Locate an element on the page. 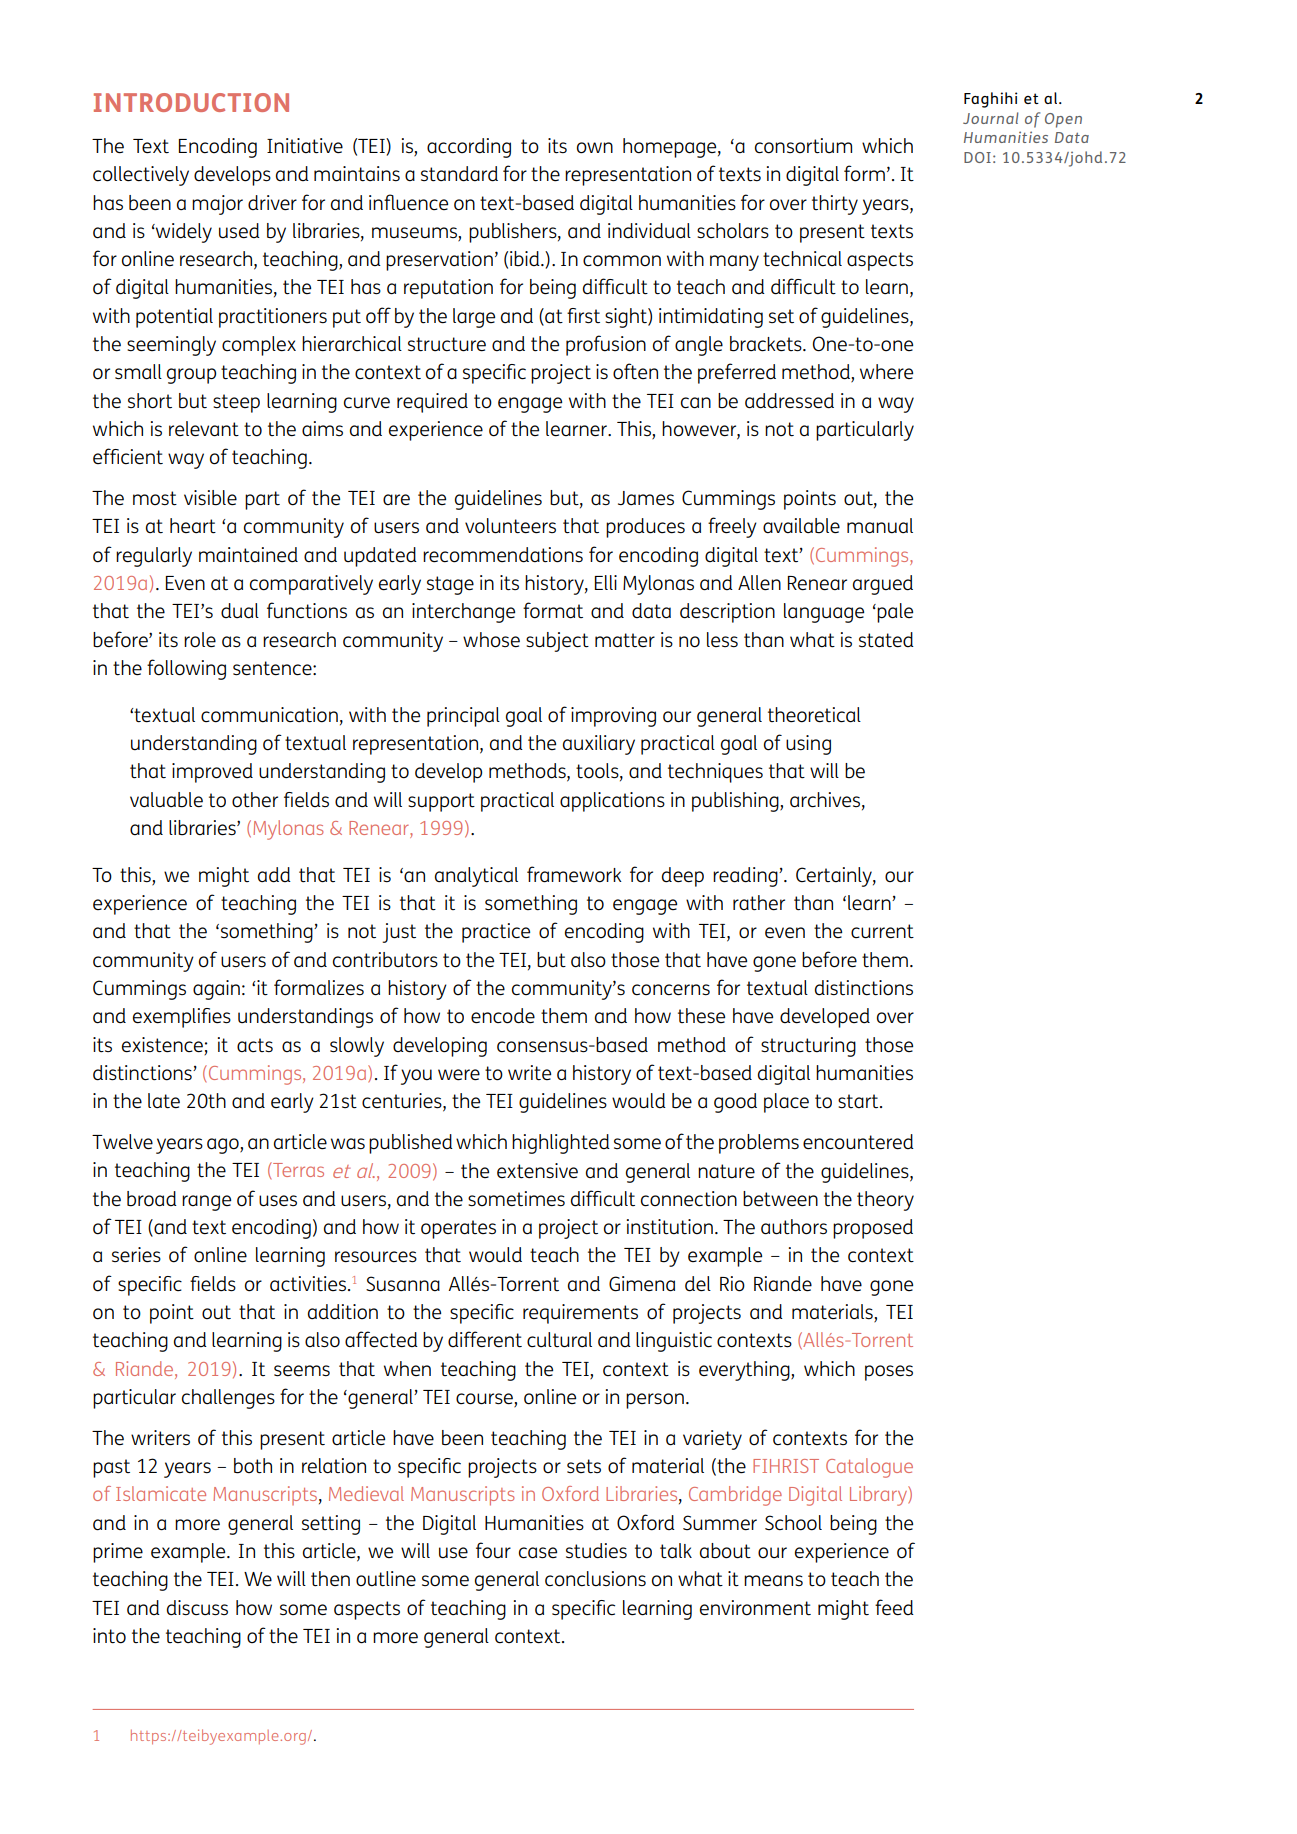 The height and width of the page is (1834, 1297). current is located at coordinates (882, 931).
